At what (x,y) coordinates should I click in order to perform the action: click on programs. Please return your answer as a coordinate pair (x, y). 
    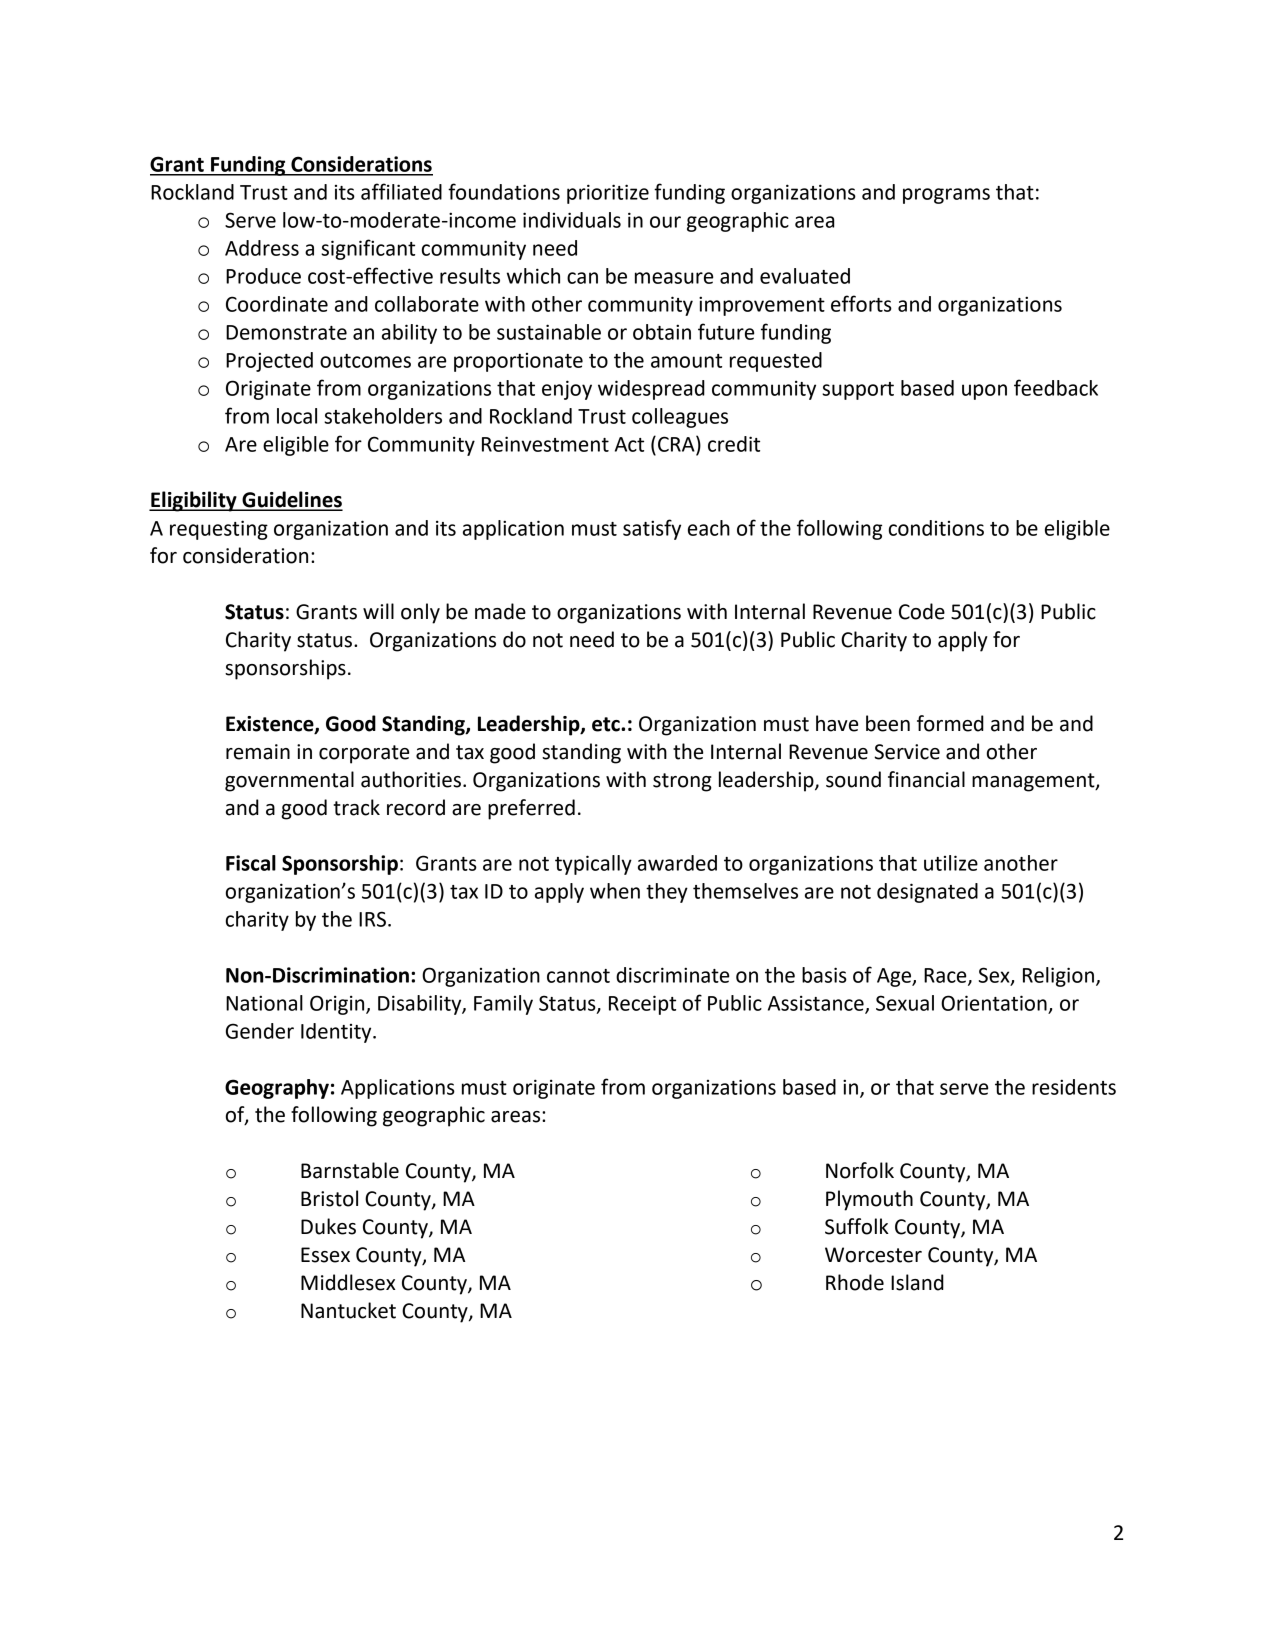
    Looking at the image, I should click on (946, 196).
